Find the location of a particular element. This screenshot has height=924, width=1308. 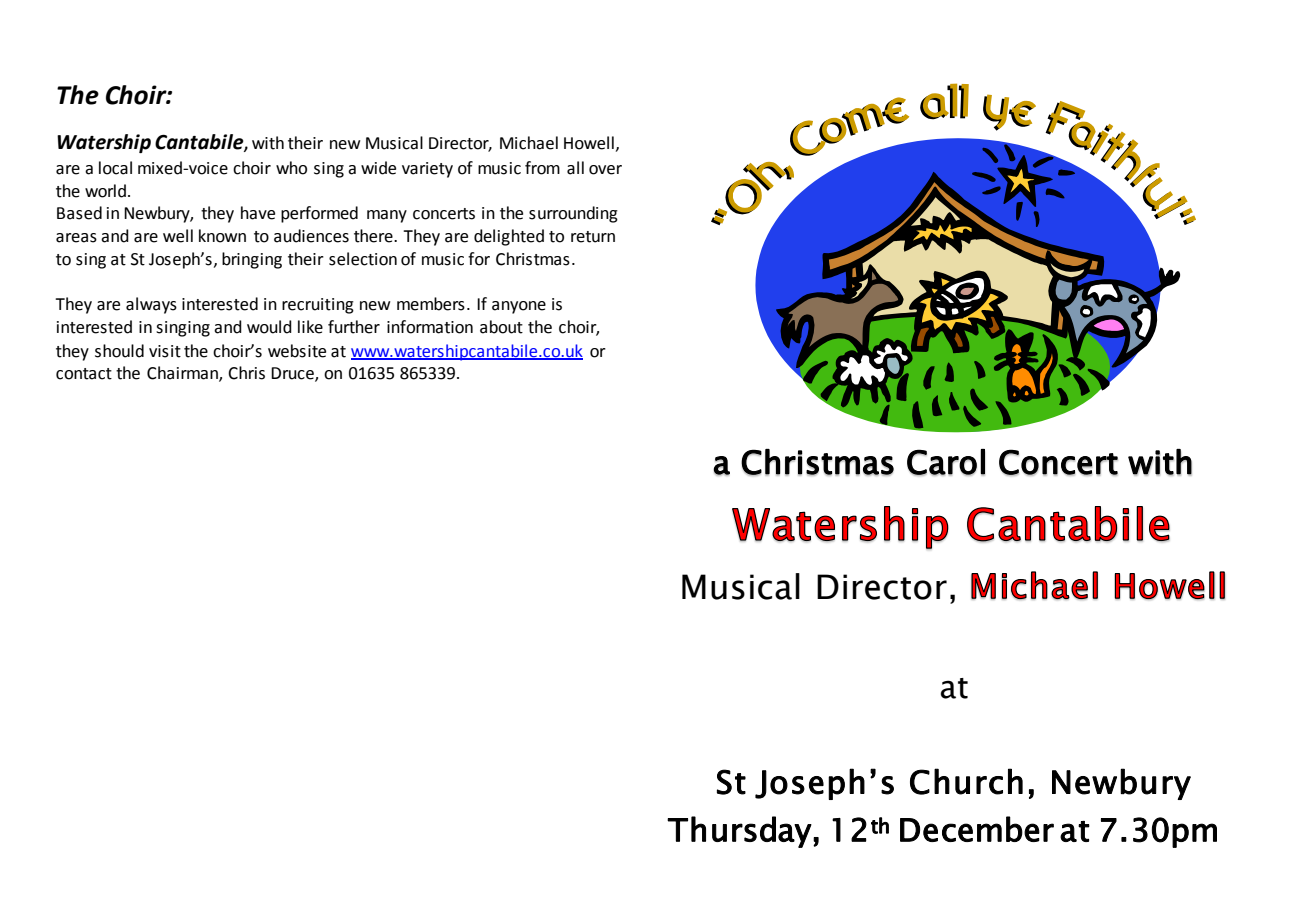

information is located at coordinates (430, 327).
